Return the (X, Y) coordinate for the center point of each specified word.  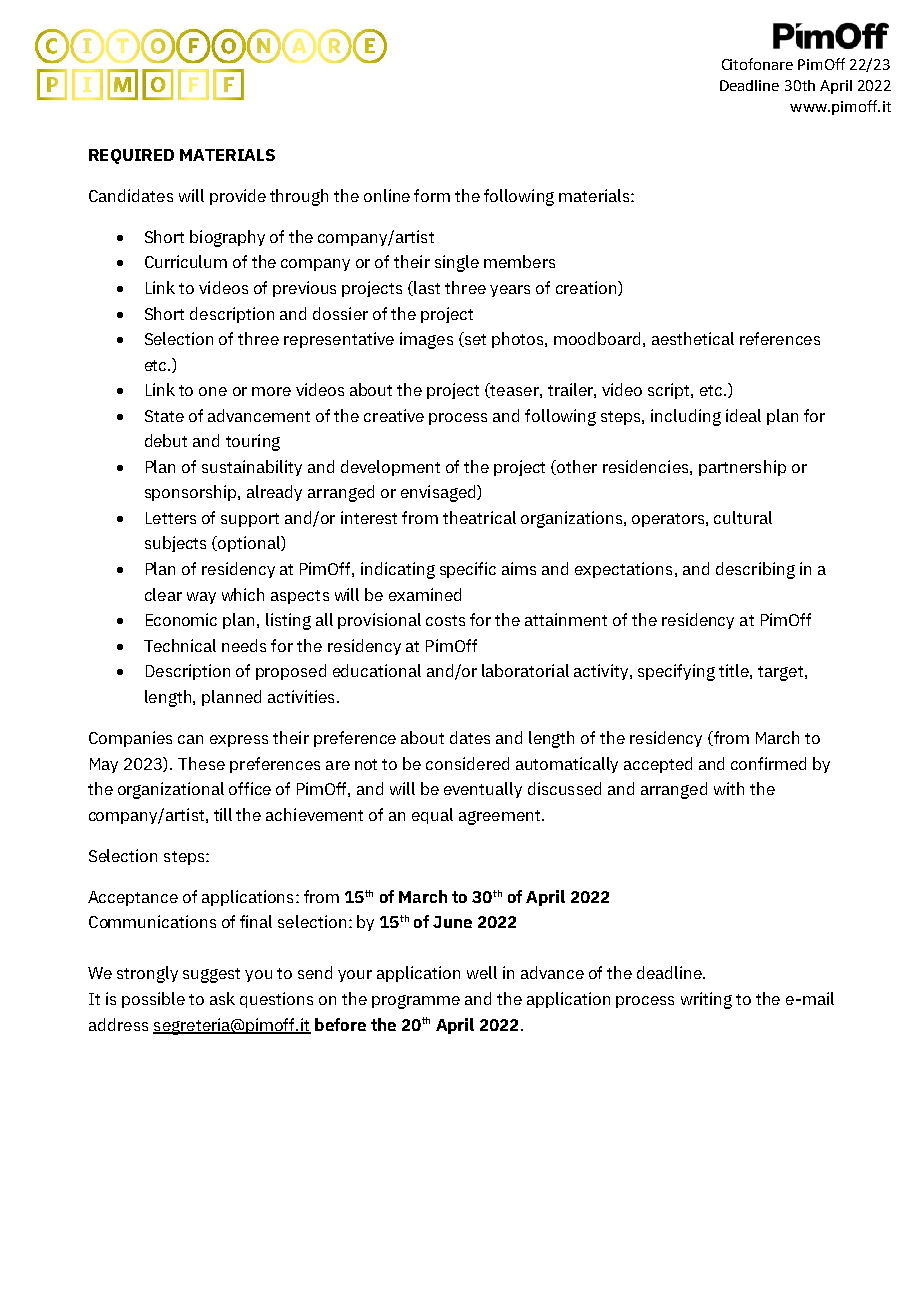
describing (755, 570)
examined (425, 594)
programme (416, 1002)
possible (153, 1000)
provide (238, 197)
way (201, 598)
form (432, 195)
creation (587, 288)
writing (706, 1000)
